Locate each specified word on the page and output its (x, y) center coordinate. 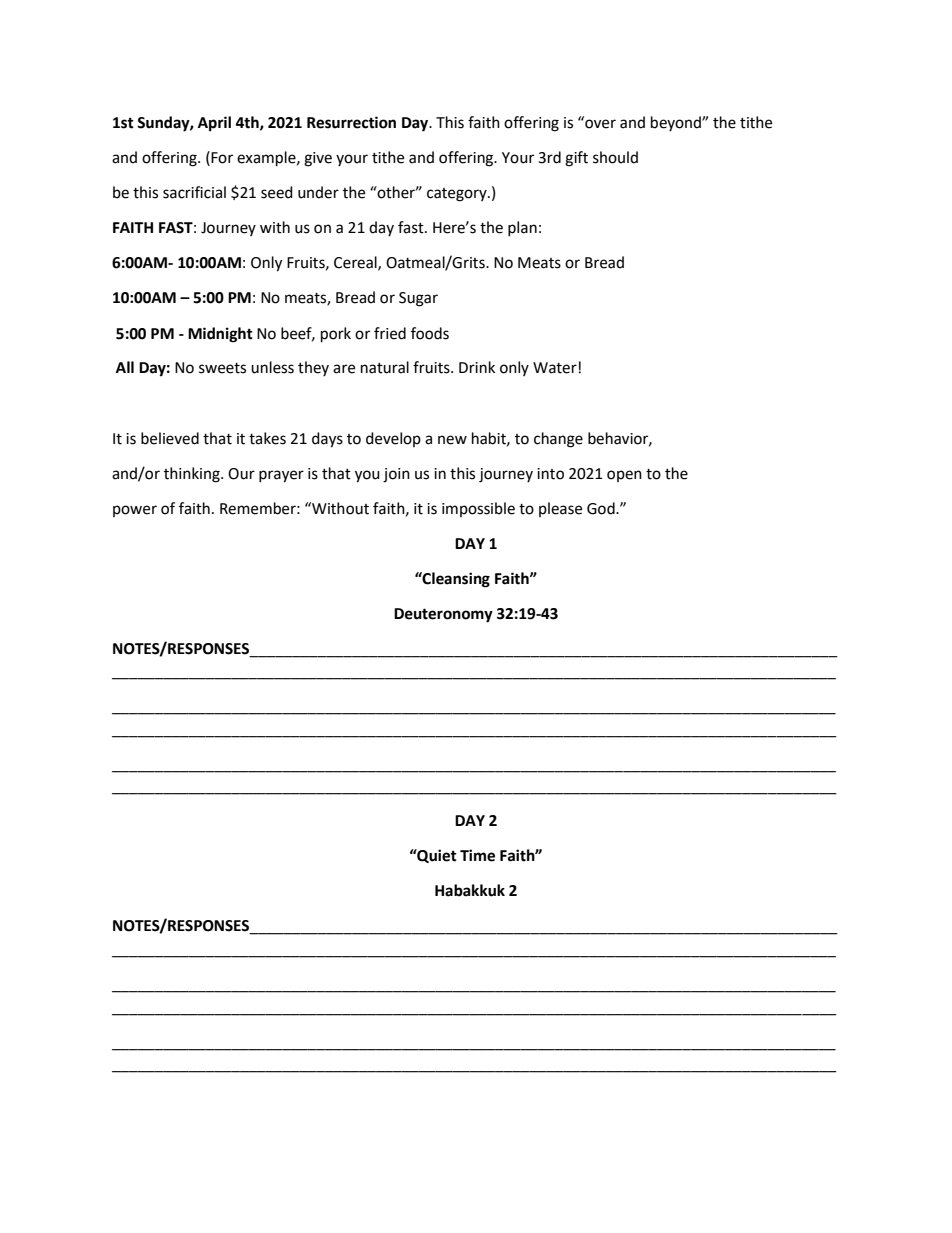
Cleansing (455, 580)
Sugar (418, 299)
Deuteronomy (443, 615)
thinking (193, 475)
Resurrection (351, 122)
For (222, 158)
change (558, 440)
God (602, 508)
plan (522, 228)
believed (170, 438)
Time (477, 855)
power (135, 511)
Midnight (220, 335)
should (615, 157)
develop (393, 439)
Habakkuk (470, 890)
